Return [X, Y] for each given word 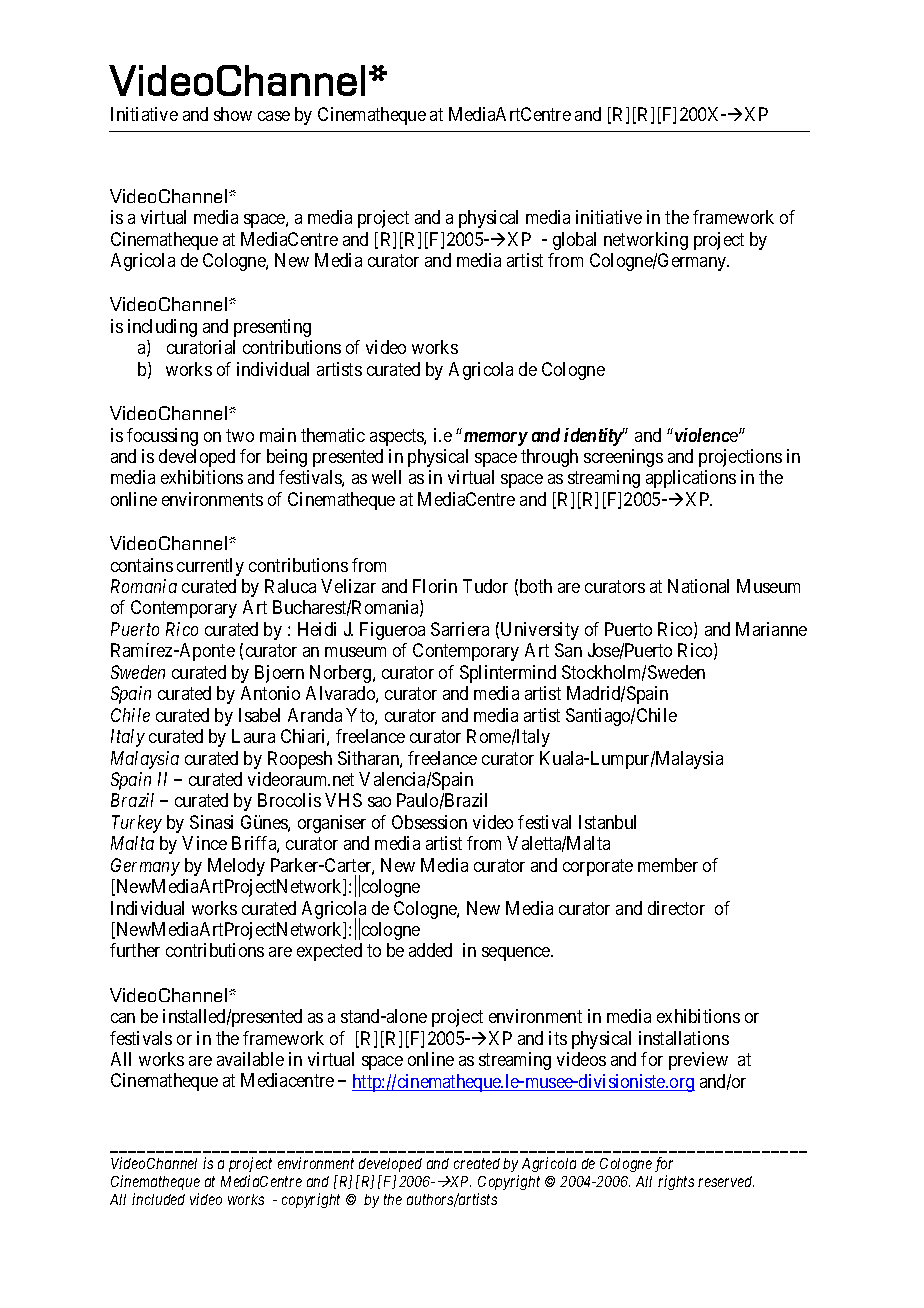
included [158, 1199]
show [233, 114]
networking [646, 241]
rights [676, 1182]
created [477, 1163]
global [574, 241]
